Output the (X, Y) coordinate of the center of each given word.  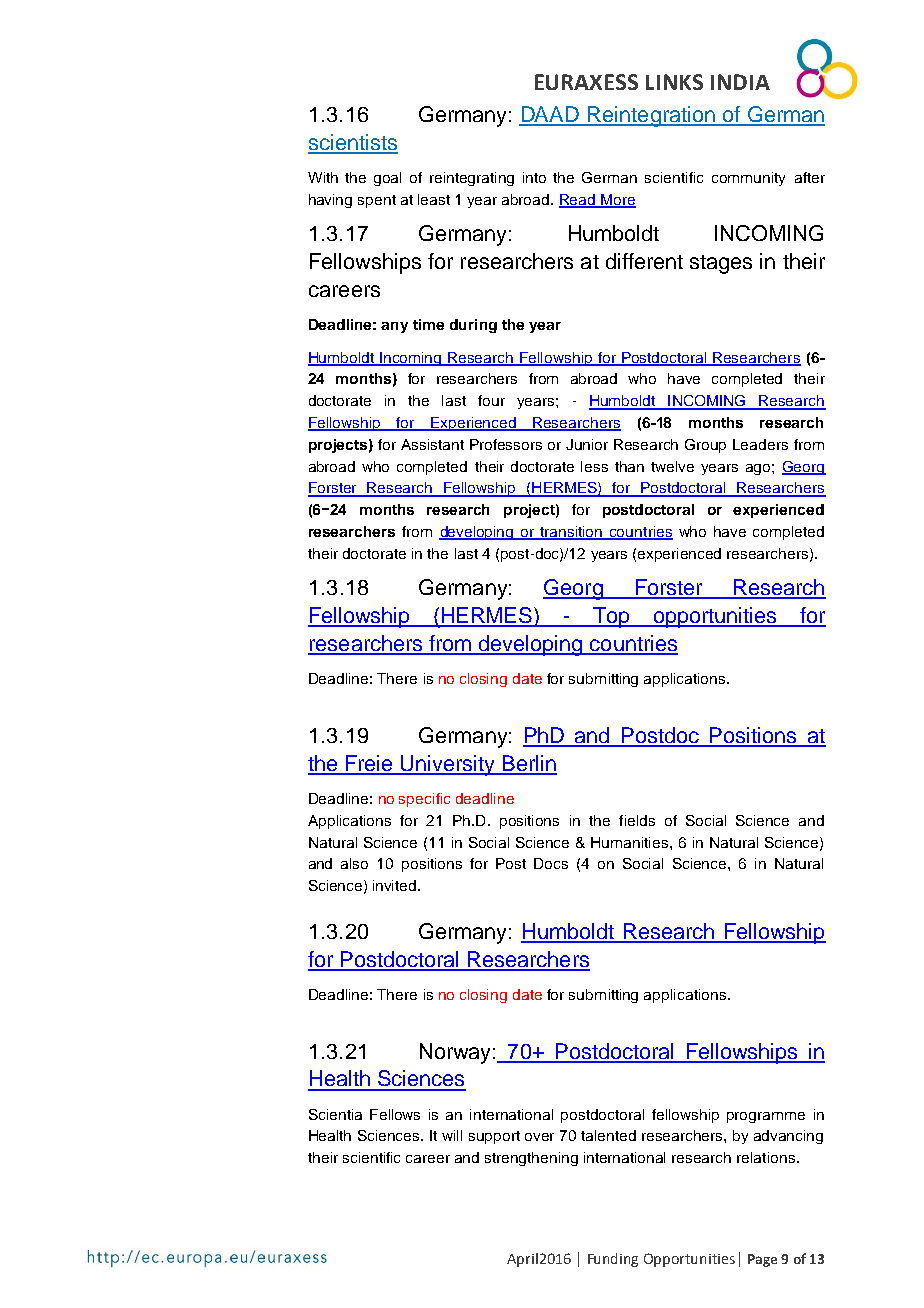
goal (387, 179)
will (452, 1135)
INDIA (740, 82)
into (534, 177)
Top (611, 617)
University (448, 765)
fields (637, 820)
